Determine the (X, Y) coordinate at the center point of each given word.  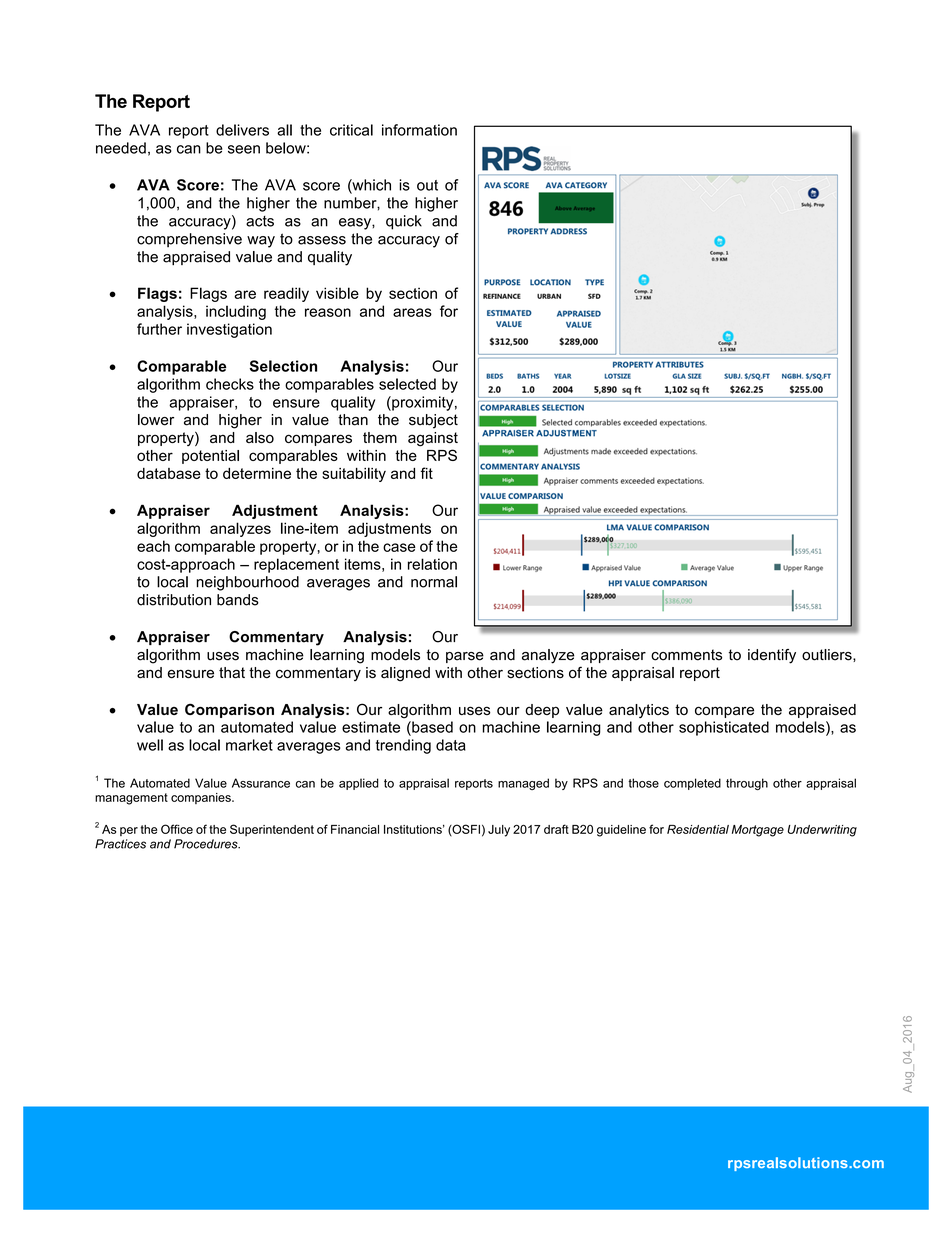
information (419, 130)
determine (257, 473)
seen (244, 149)
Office (177, 829)
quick (404, 222)
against (433, 439)
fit (426, 473)
